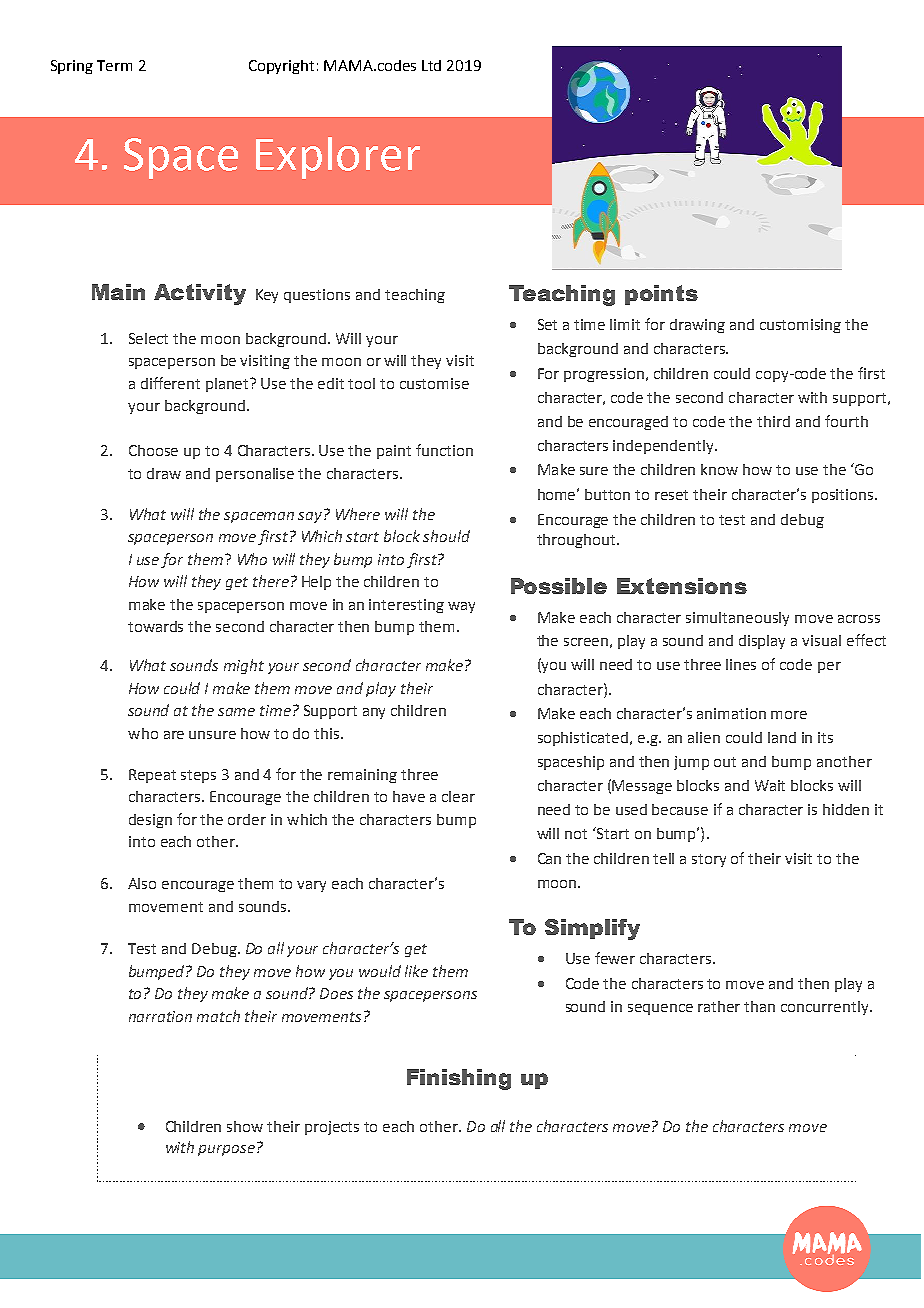 The image size is (924, 1308). What do you see at coordinates (800, 326) in the image?
I see `customising` at bounding box center [800, 326].
